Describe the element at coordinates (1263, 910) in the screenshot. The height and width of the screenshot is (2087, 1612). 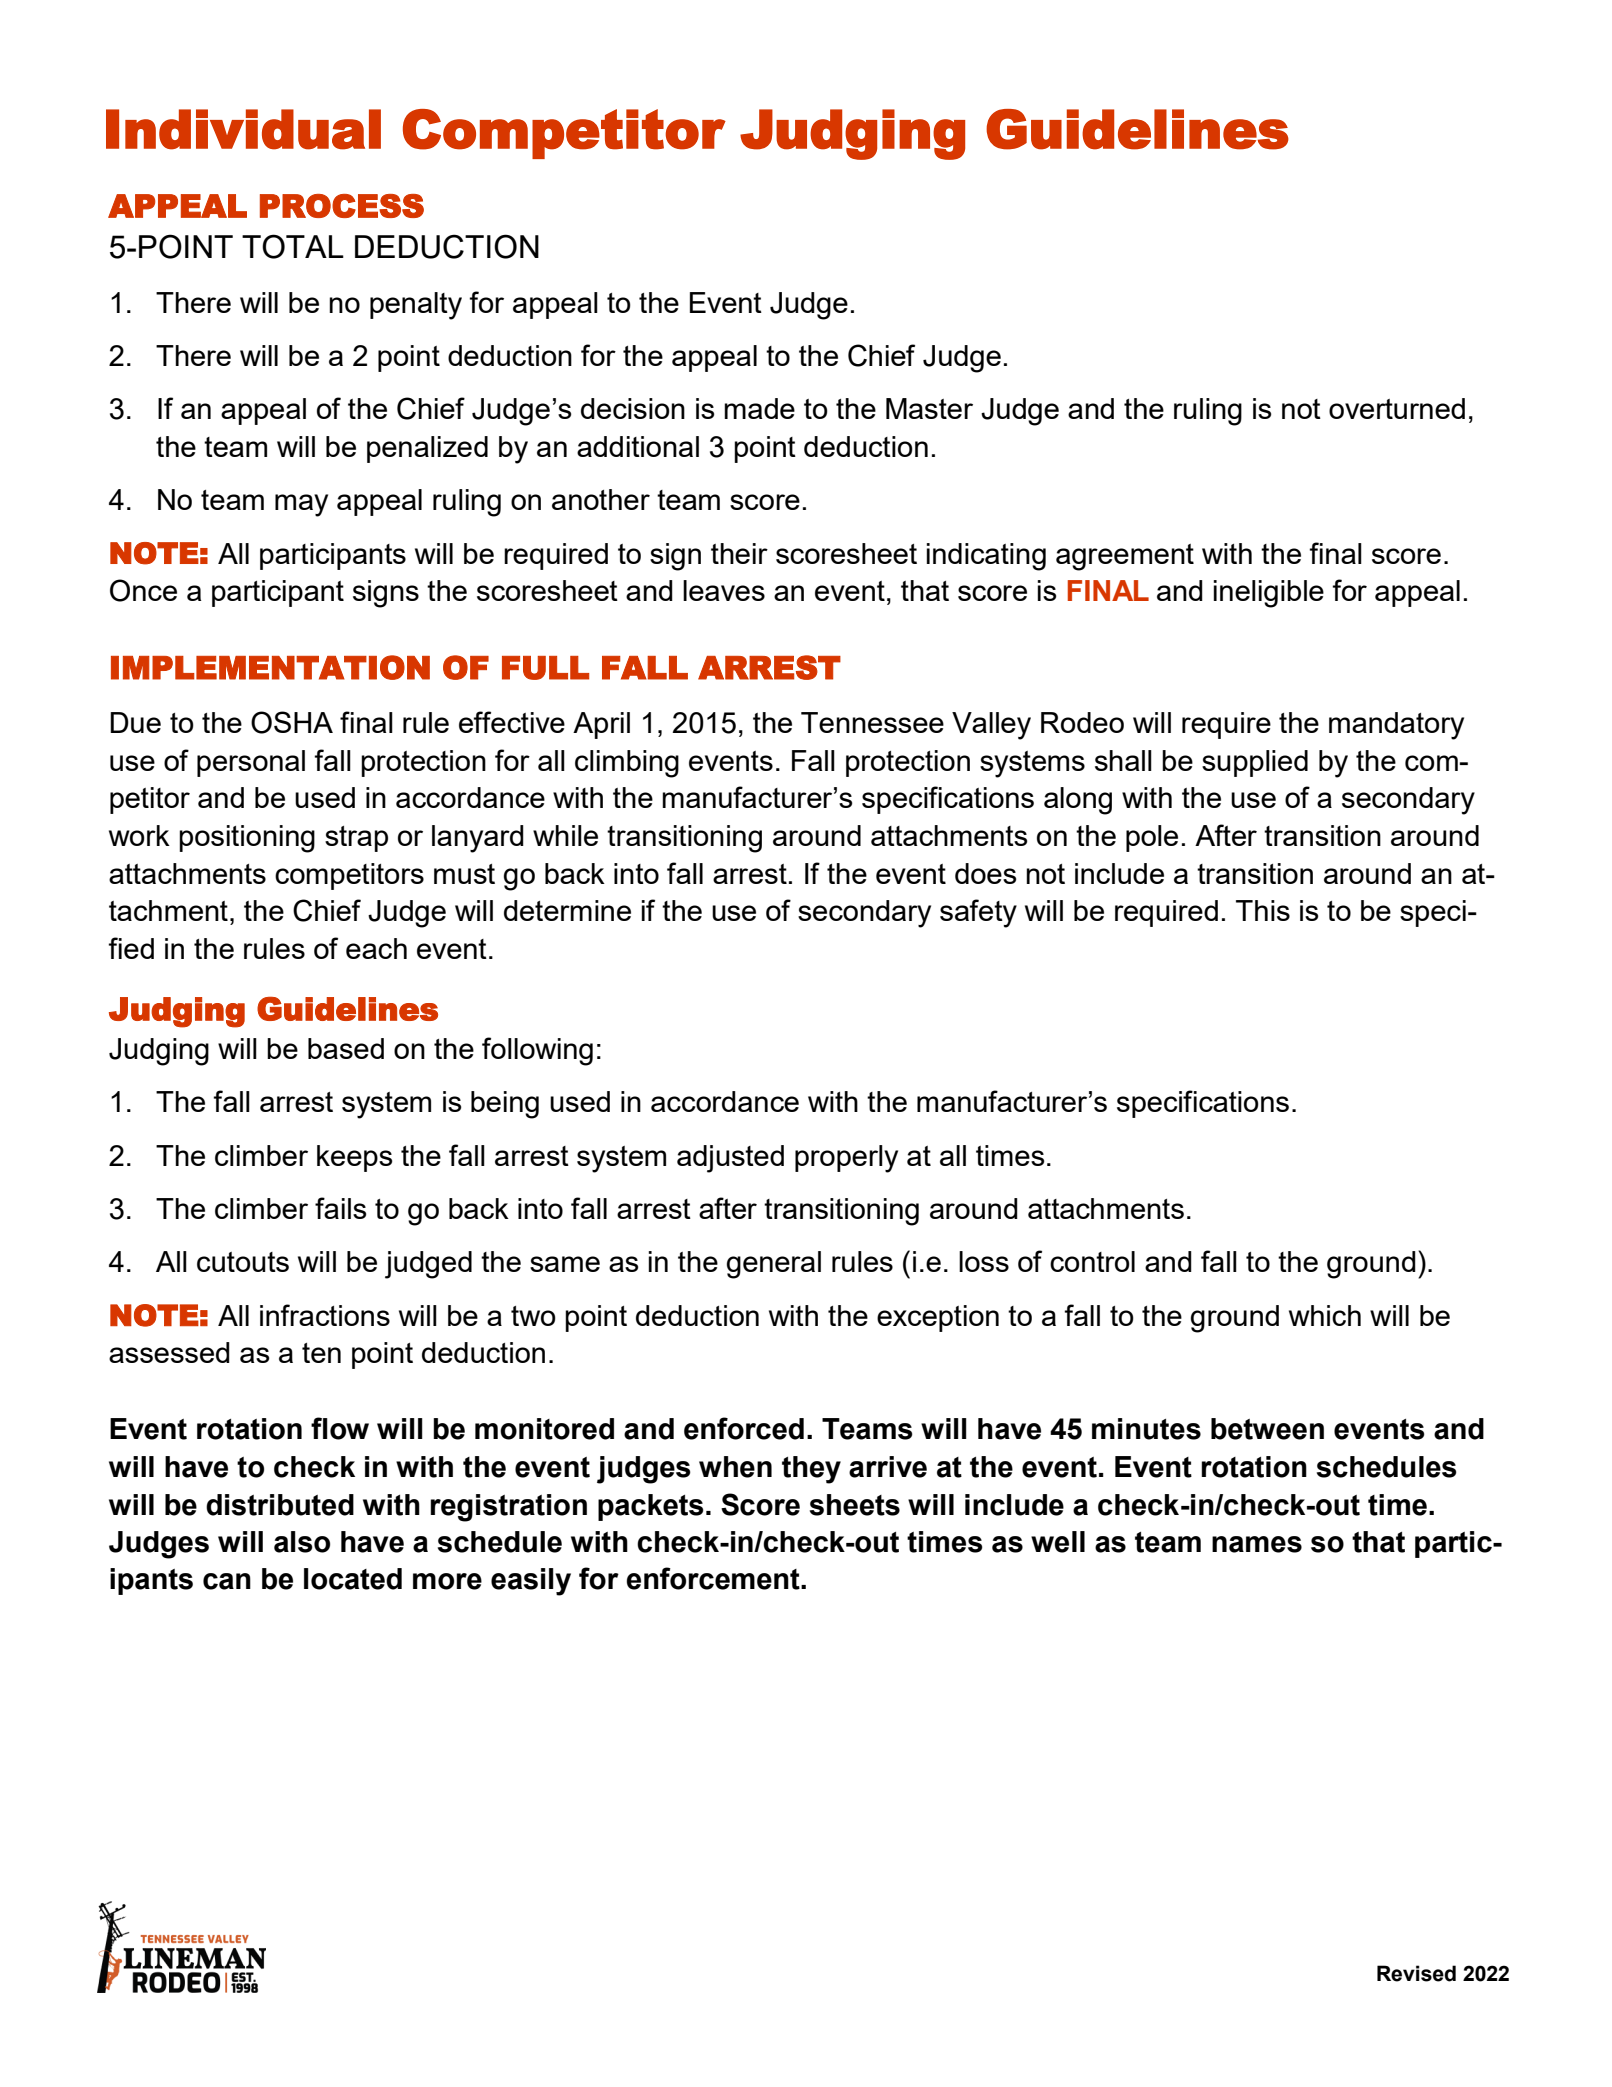
I see `This` at that location.
